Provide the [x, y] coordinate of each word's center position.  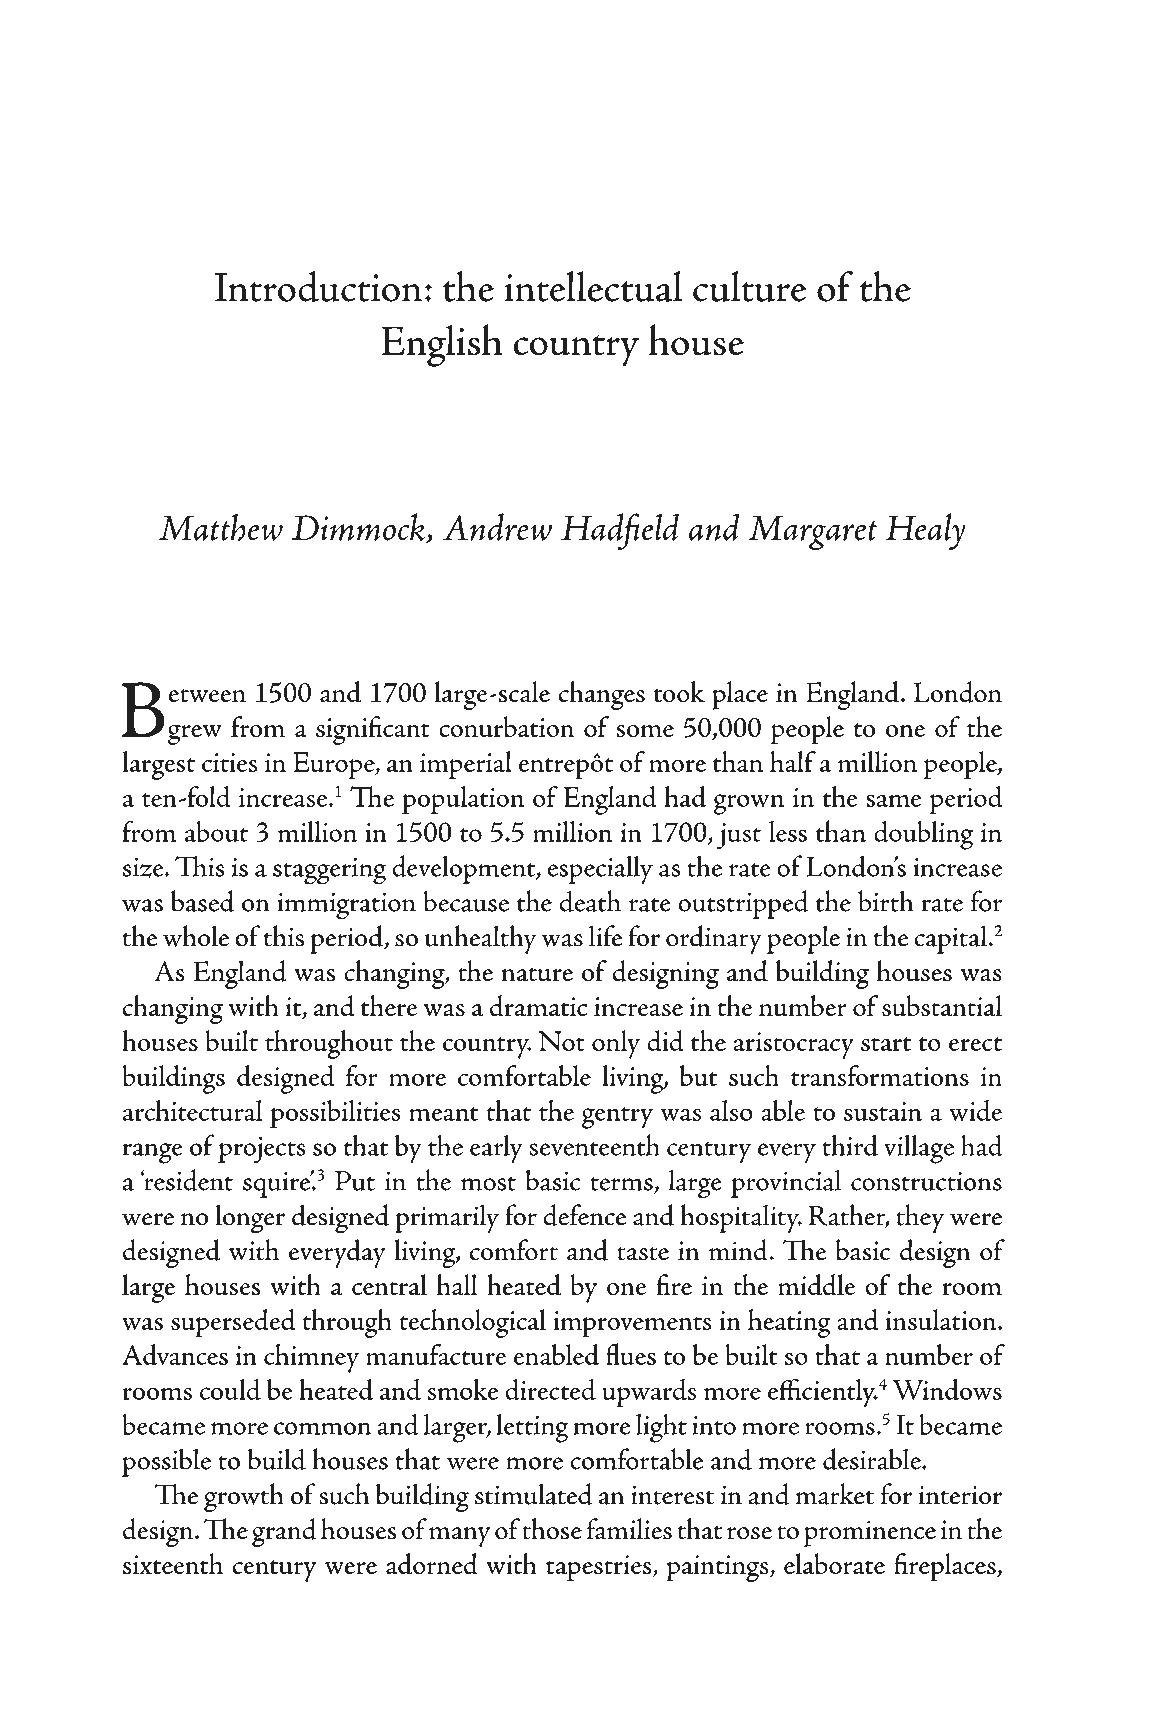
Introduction [318, 286]
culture [750, 286]
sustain [883, 1111]
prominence [870, 1533]
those [552, 1529]
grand [284, 1532]
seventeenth [594, 1145]
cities [230, 762]
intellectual [593, 286]
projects [262, 1150]
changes [602, 695]
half [793, 761]
